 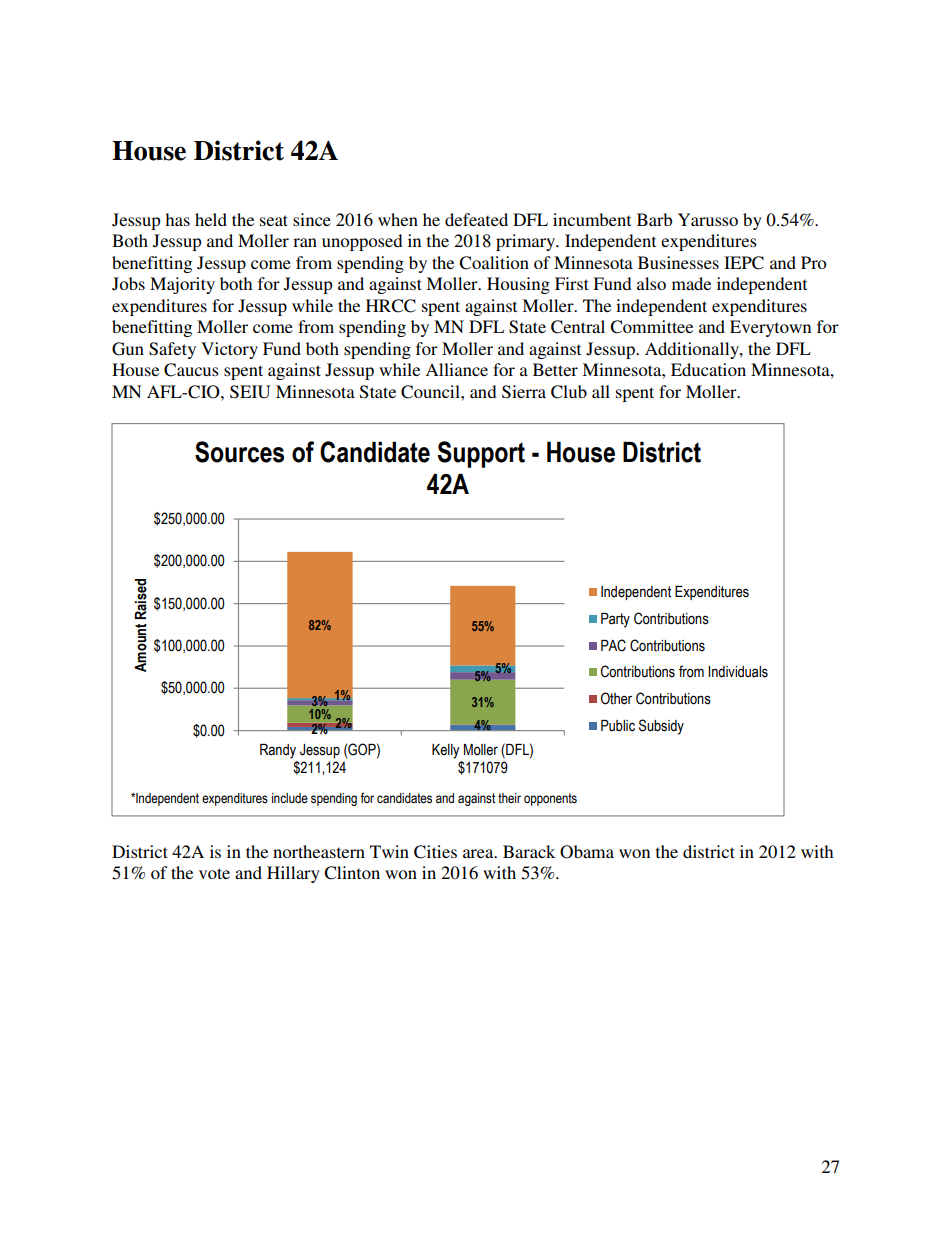 What do you see at coordinates (615, 620) in the document?
I see `Party` at bounding box center [615, 620].
